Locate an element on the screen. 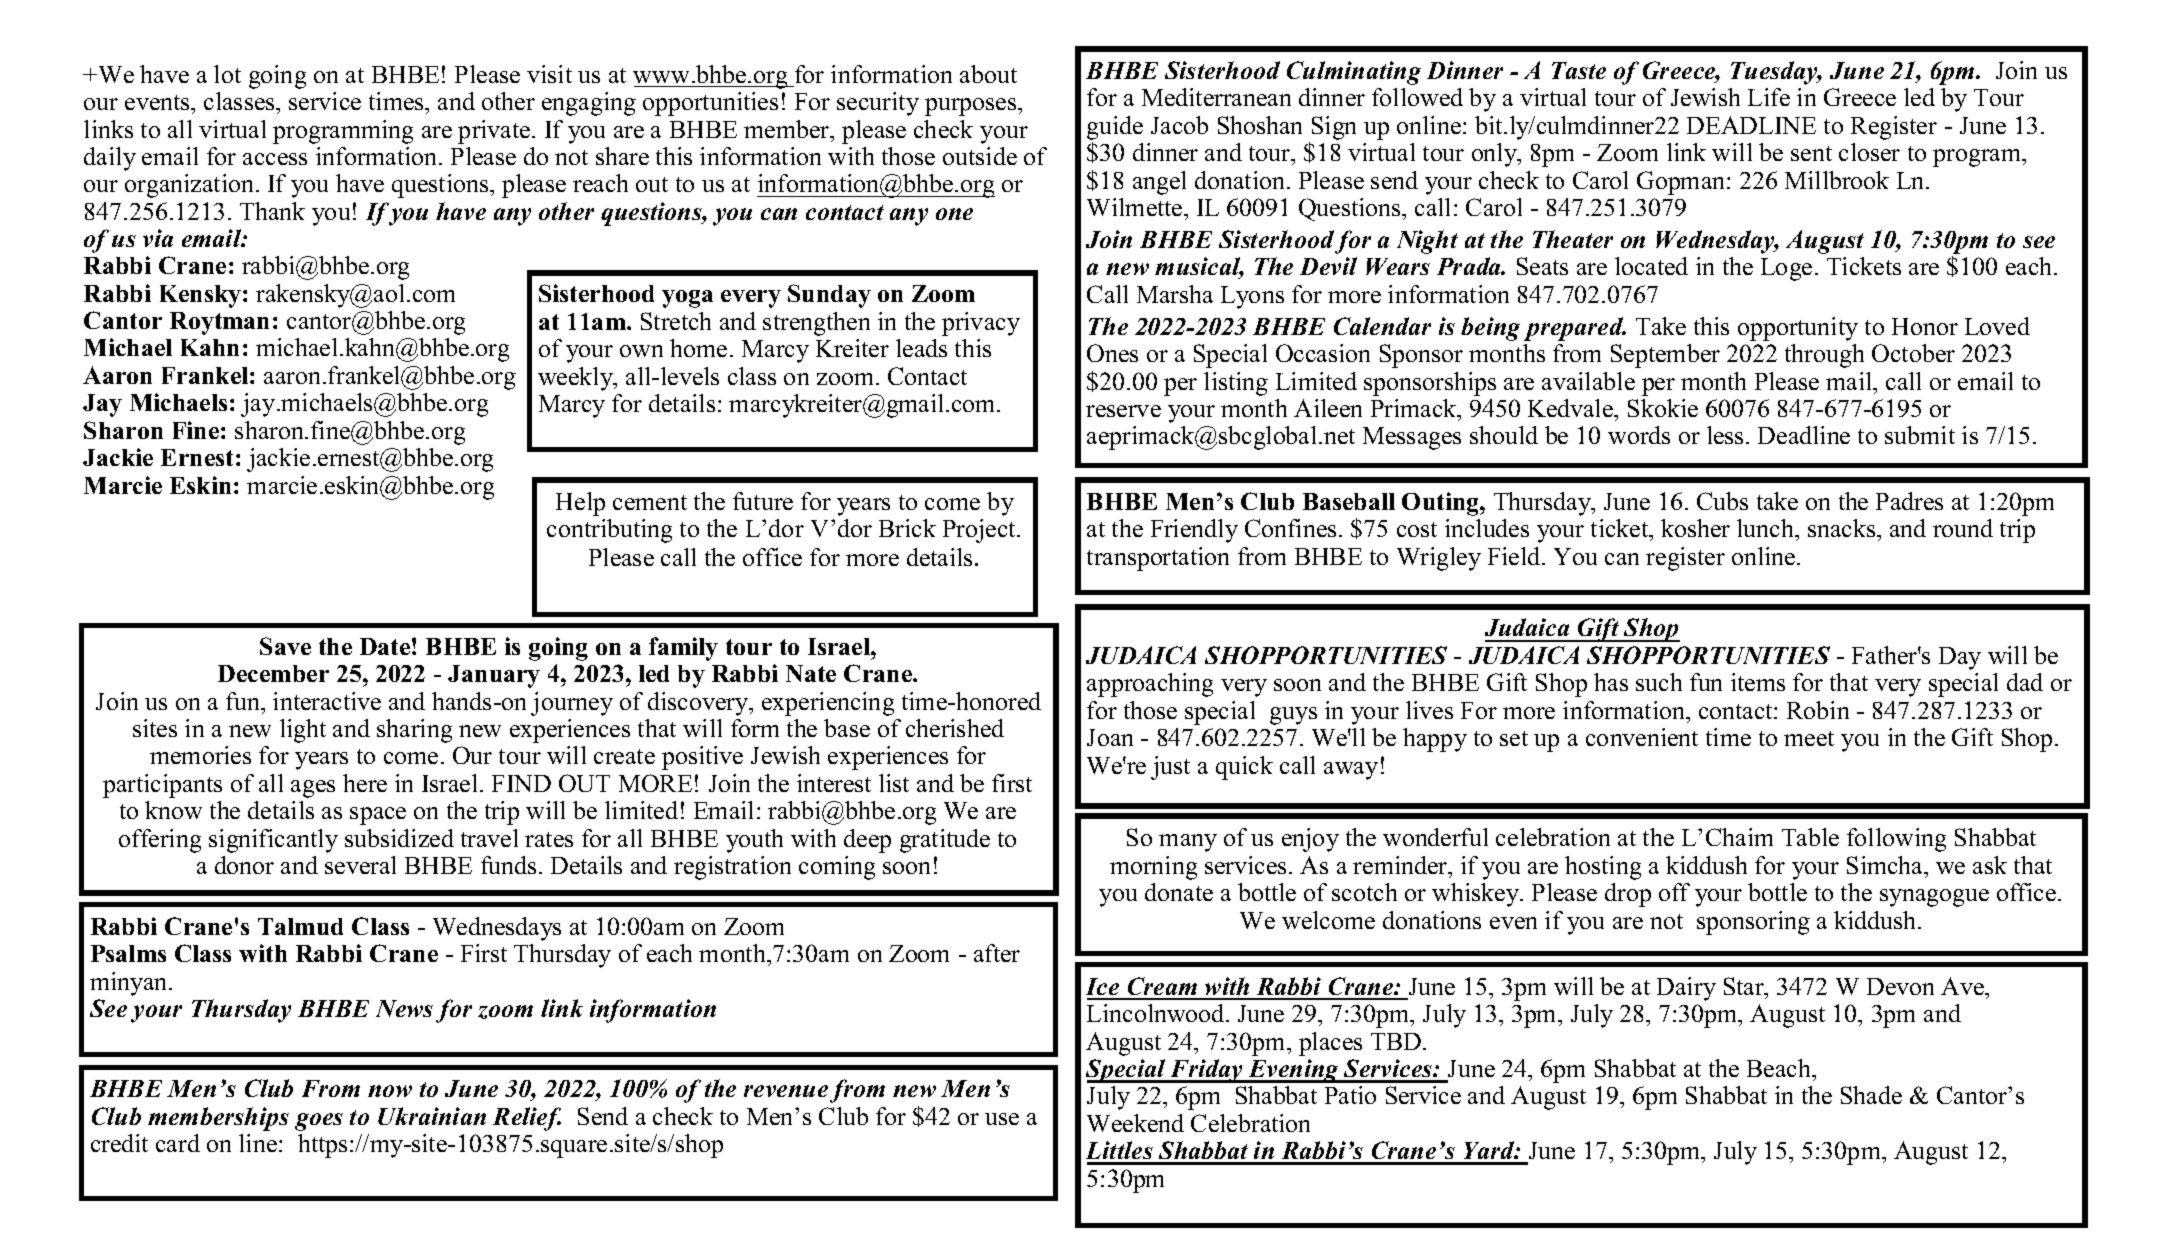 This screenshot has width=2176, height=1243. lot is located at coordinates (227, 74).
